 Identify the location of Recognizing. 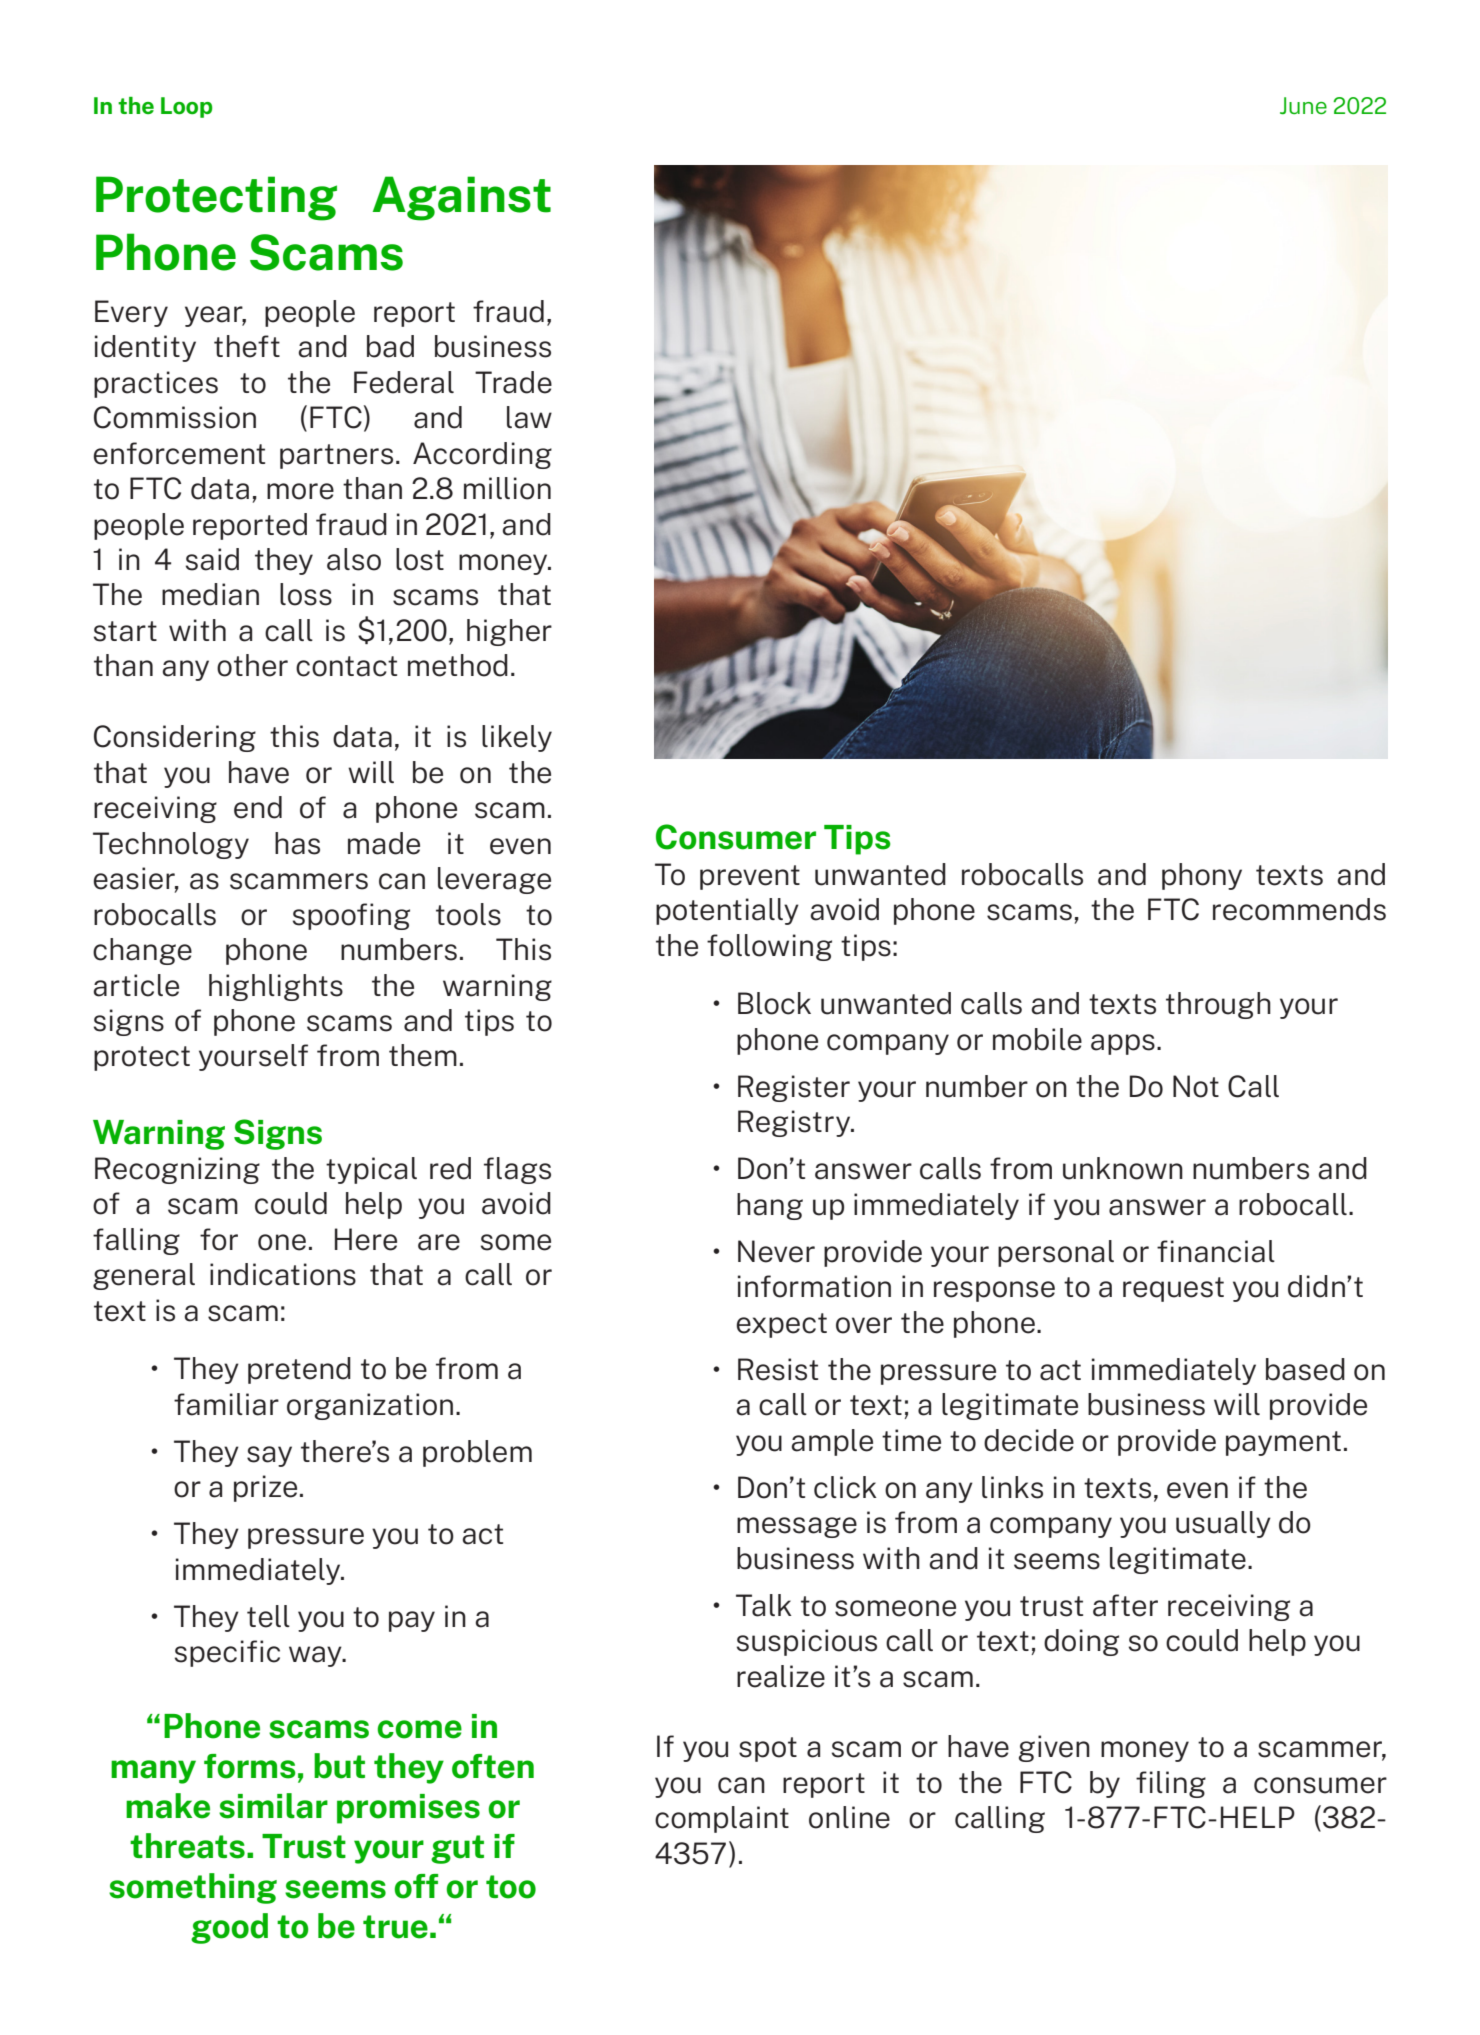
(177, 1170).
